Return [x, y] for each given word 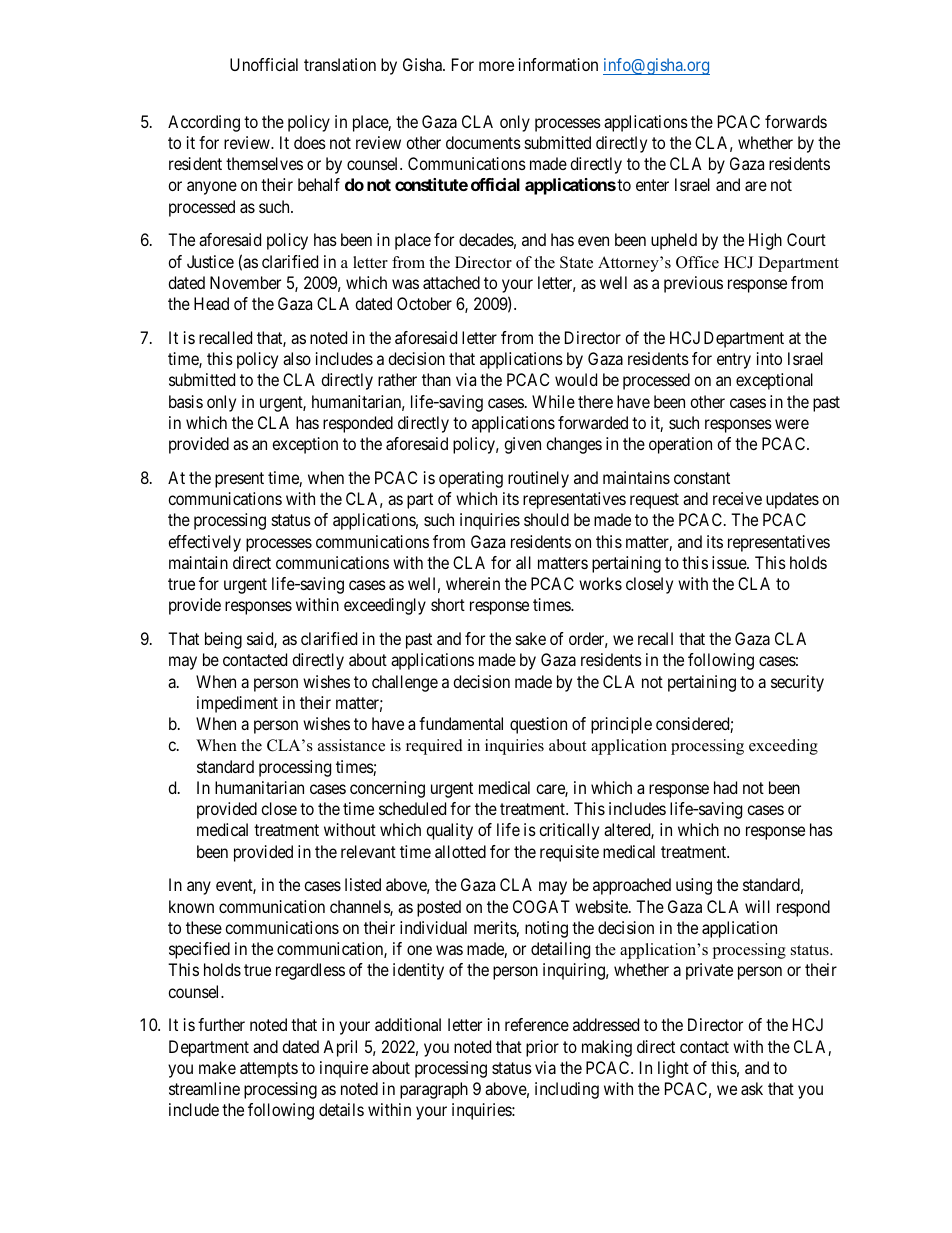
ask [752, 1088]
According [204, 123]
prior [542, 1048]
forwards [796, 121]
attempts [269, 1070]
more [496, 66]
